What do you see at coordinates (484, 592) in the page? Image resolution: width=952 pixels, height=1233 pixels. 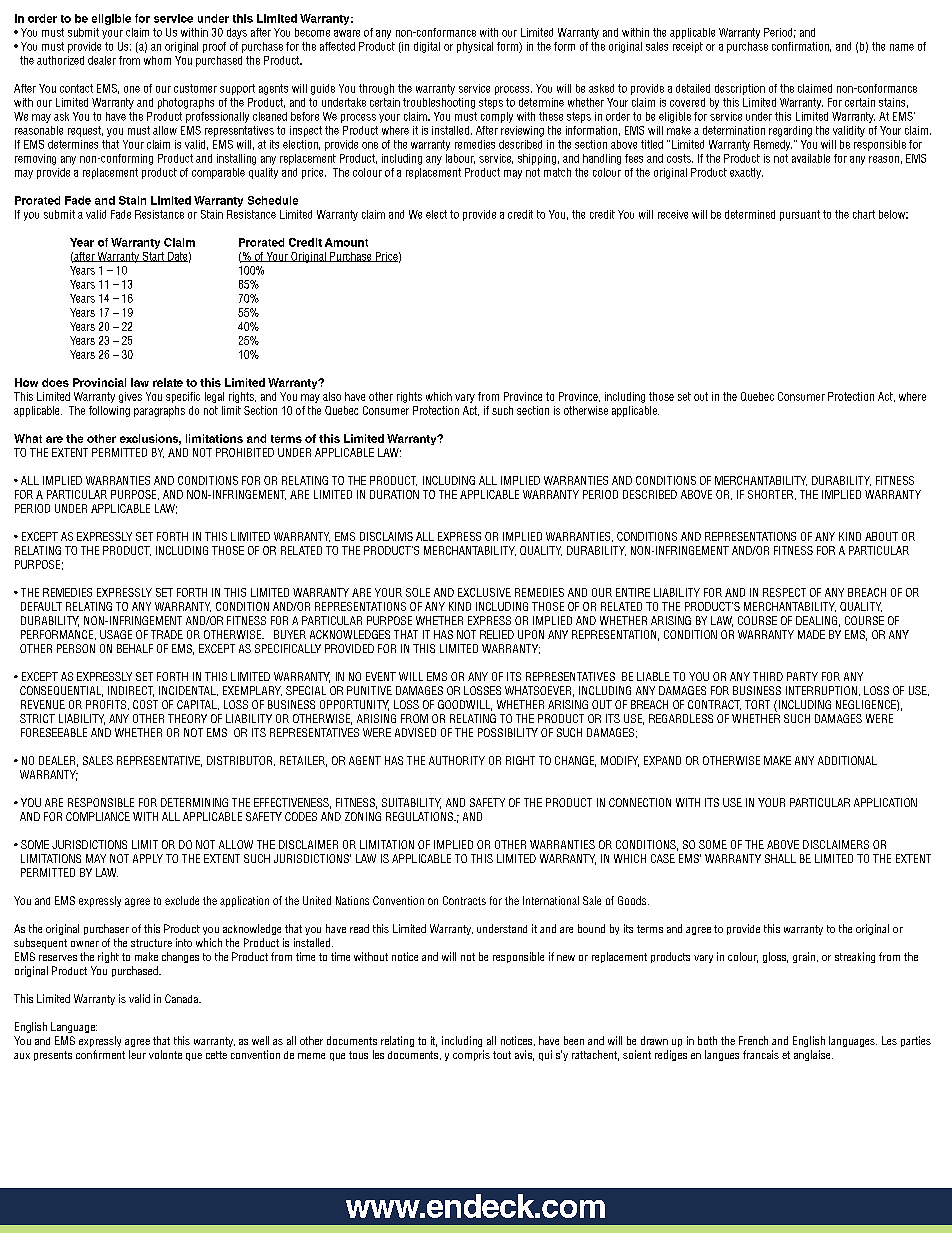 I see `EXCLUSIVE` at bounding box center [484, 592].
